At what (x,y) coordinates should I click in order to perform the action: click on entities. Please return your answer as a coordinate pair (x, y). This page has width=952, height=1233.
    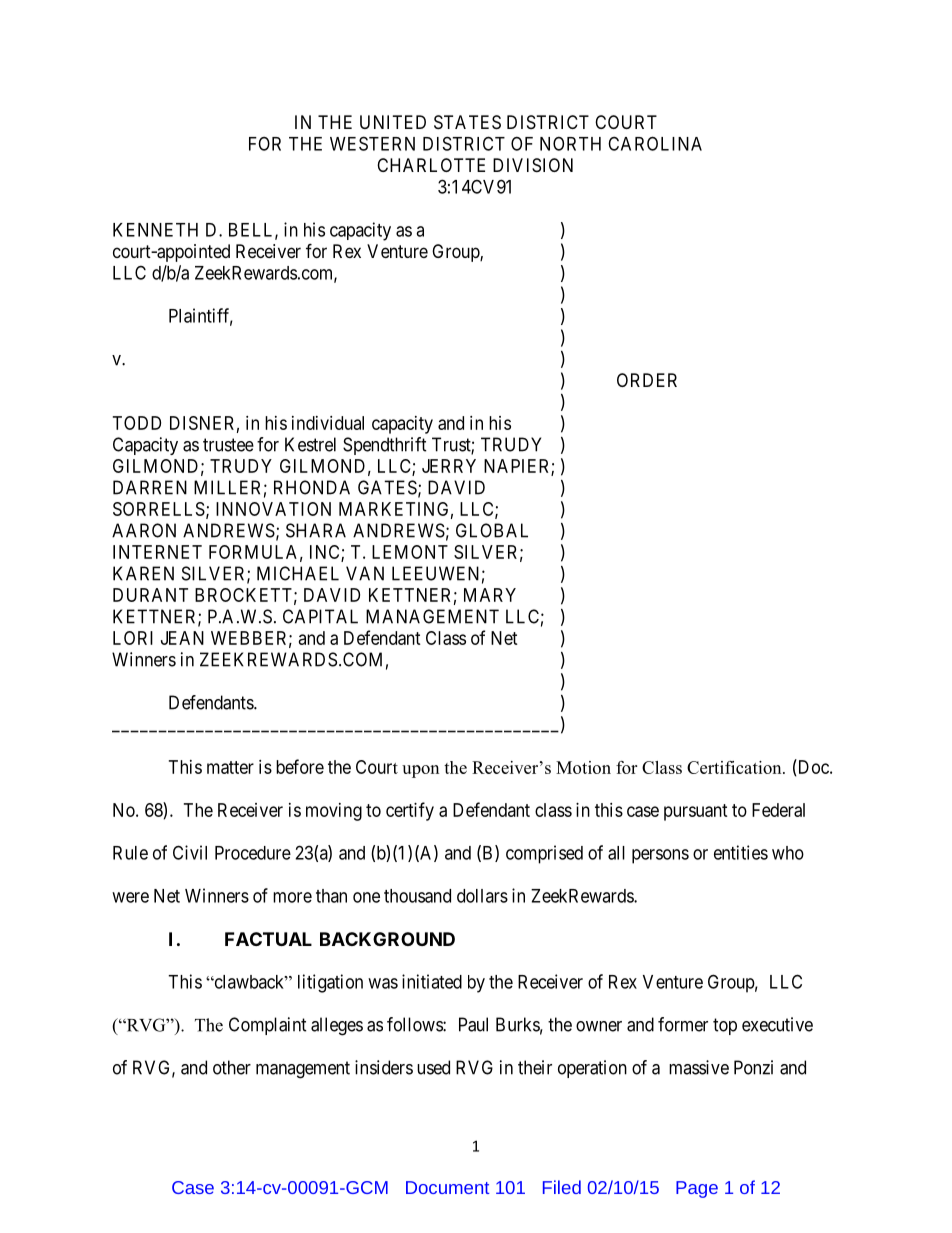
    Looking at the image, I should click on (741, 852).
